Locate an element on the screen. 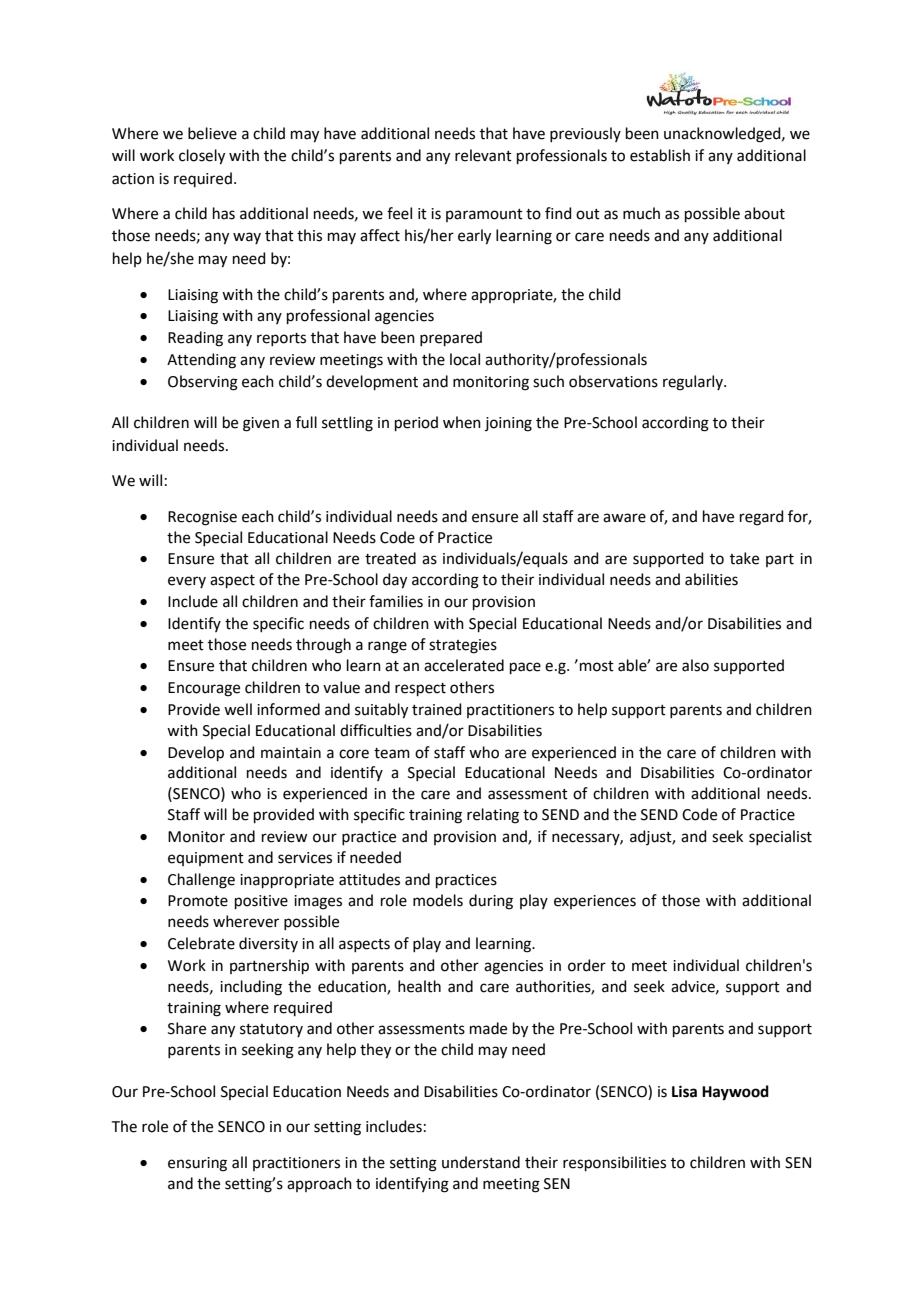  aware is located at coordinates (624, 518).
